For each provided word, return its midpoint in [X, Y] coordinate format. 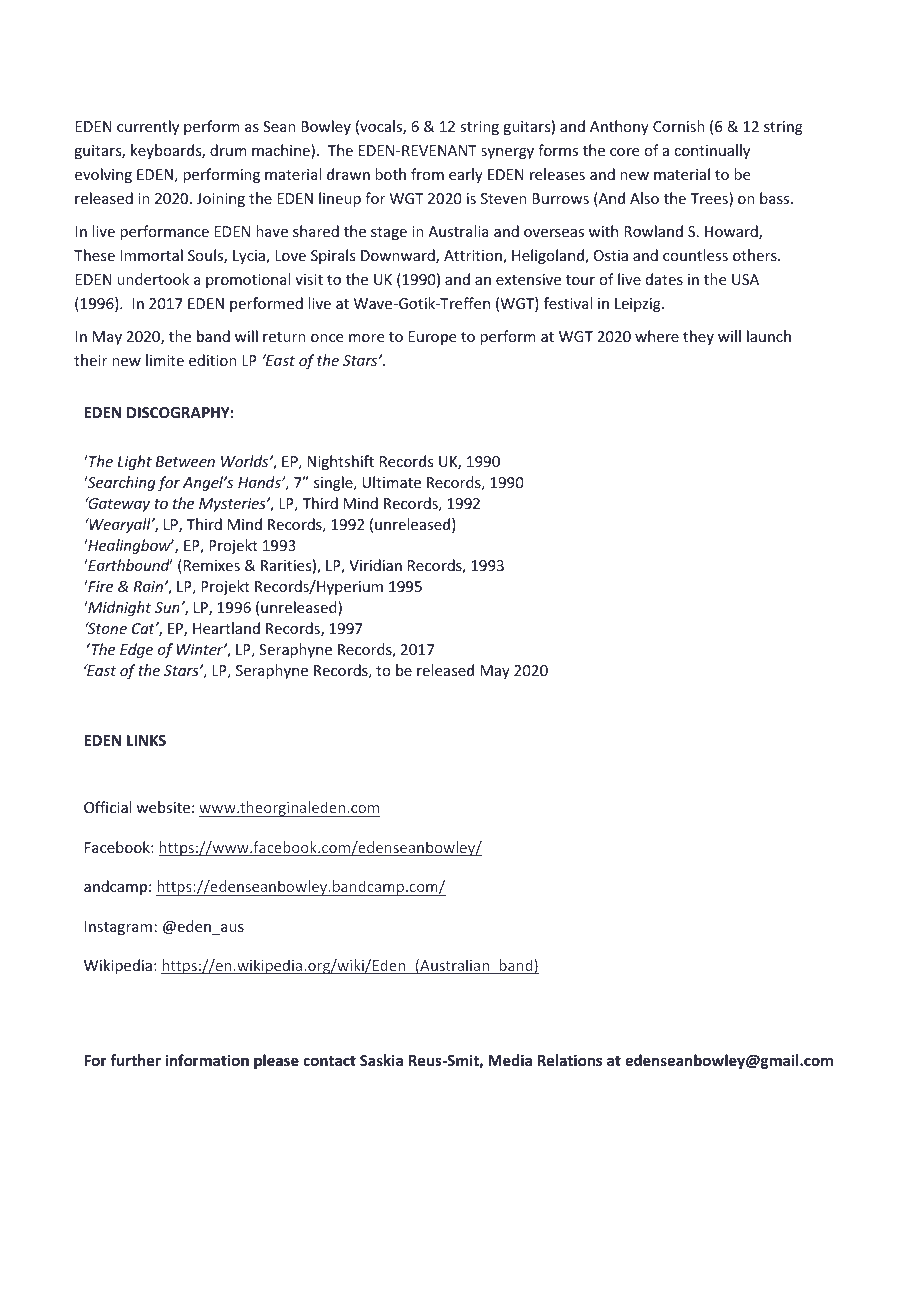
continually [712, 151]
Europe [432, 338]
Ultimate [391, 482]
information [207, 1060]
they [698, 337]
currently [148, 127]
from [427, 174]
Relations [570, 1060]
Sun [168, 607]
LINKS [146, 740]
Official [107, 807]
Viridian [375, 565]
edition [213, 360]
